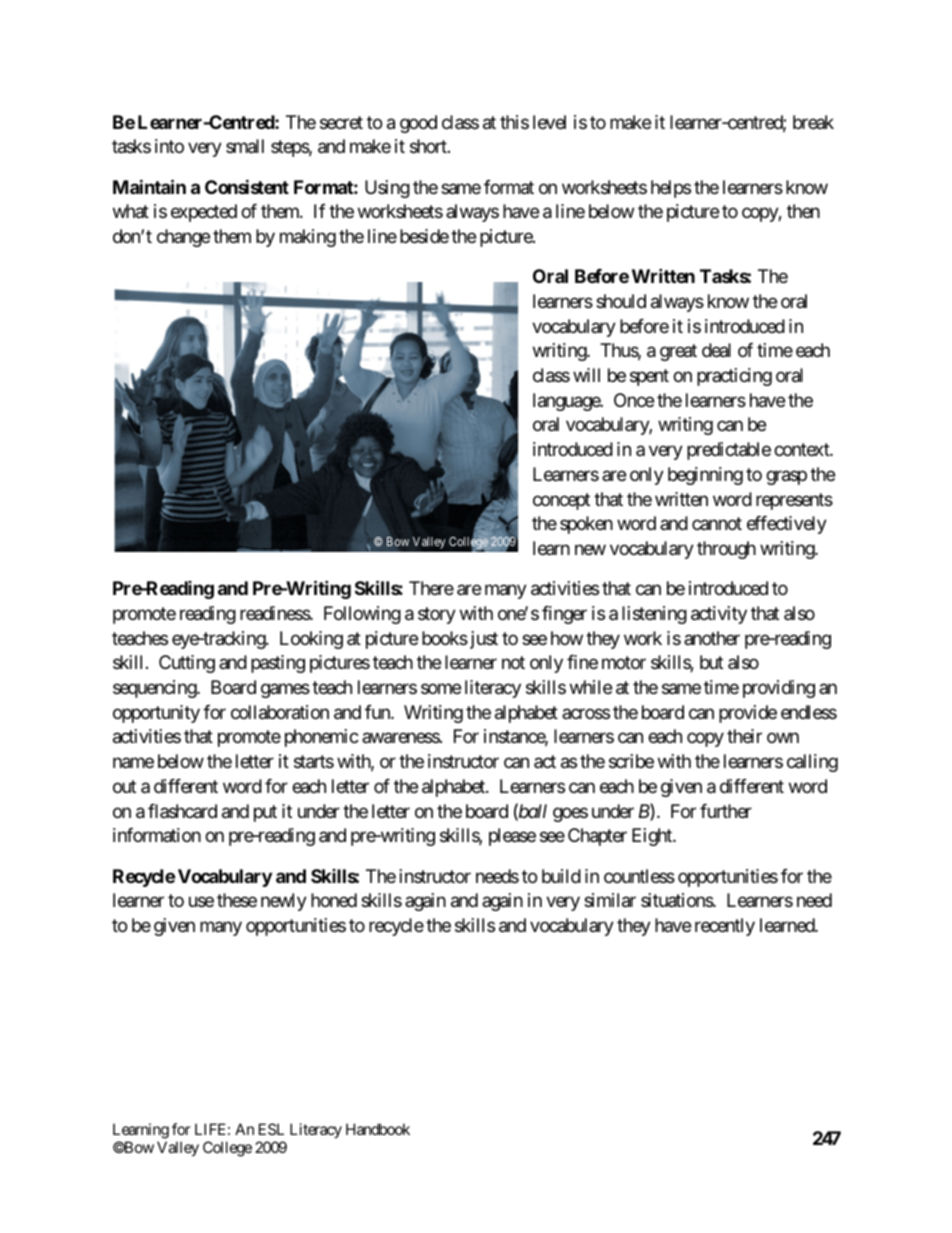  What do you see at coordinates (187, 664) in the screenshot?
I see `Cutting` at bounding box center [187, 664].
